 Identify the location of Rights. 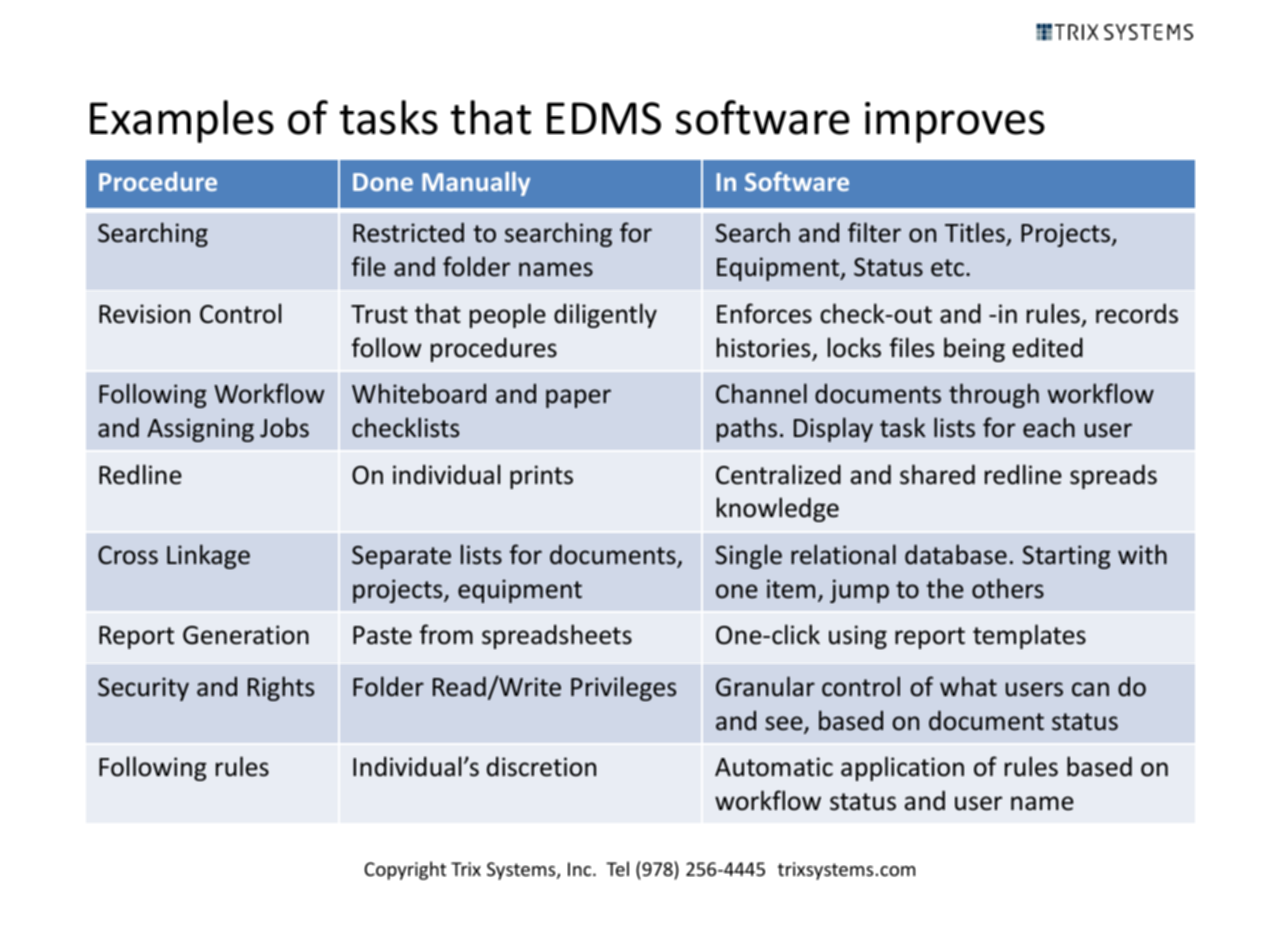
(281, 688).
